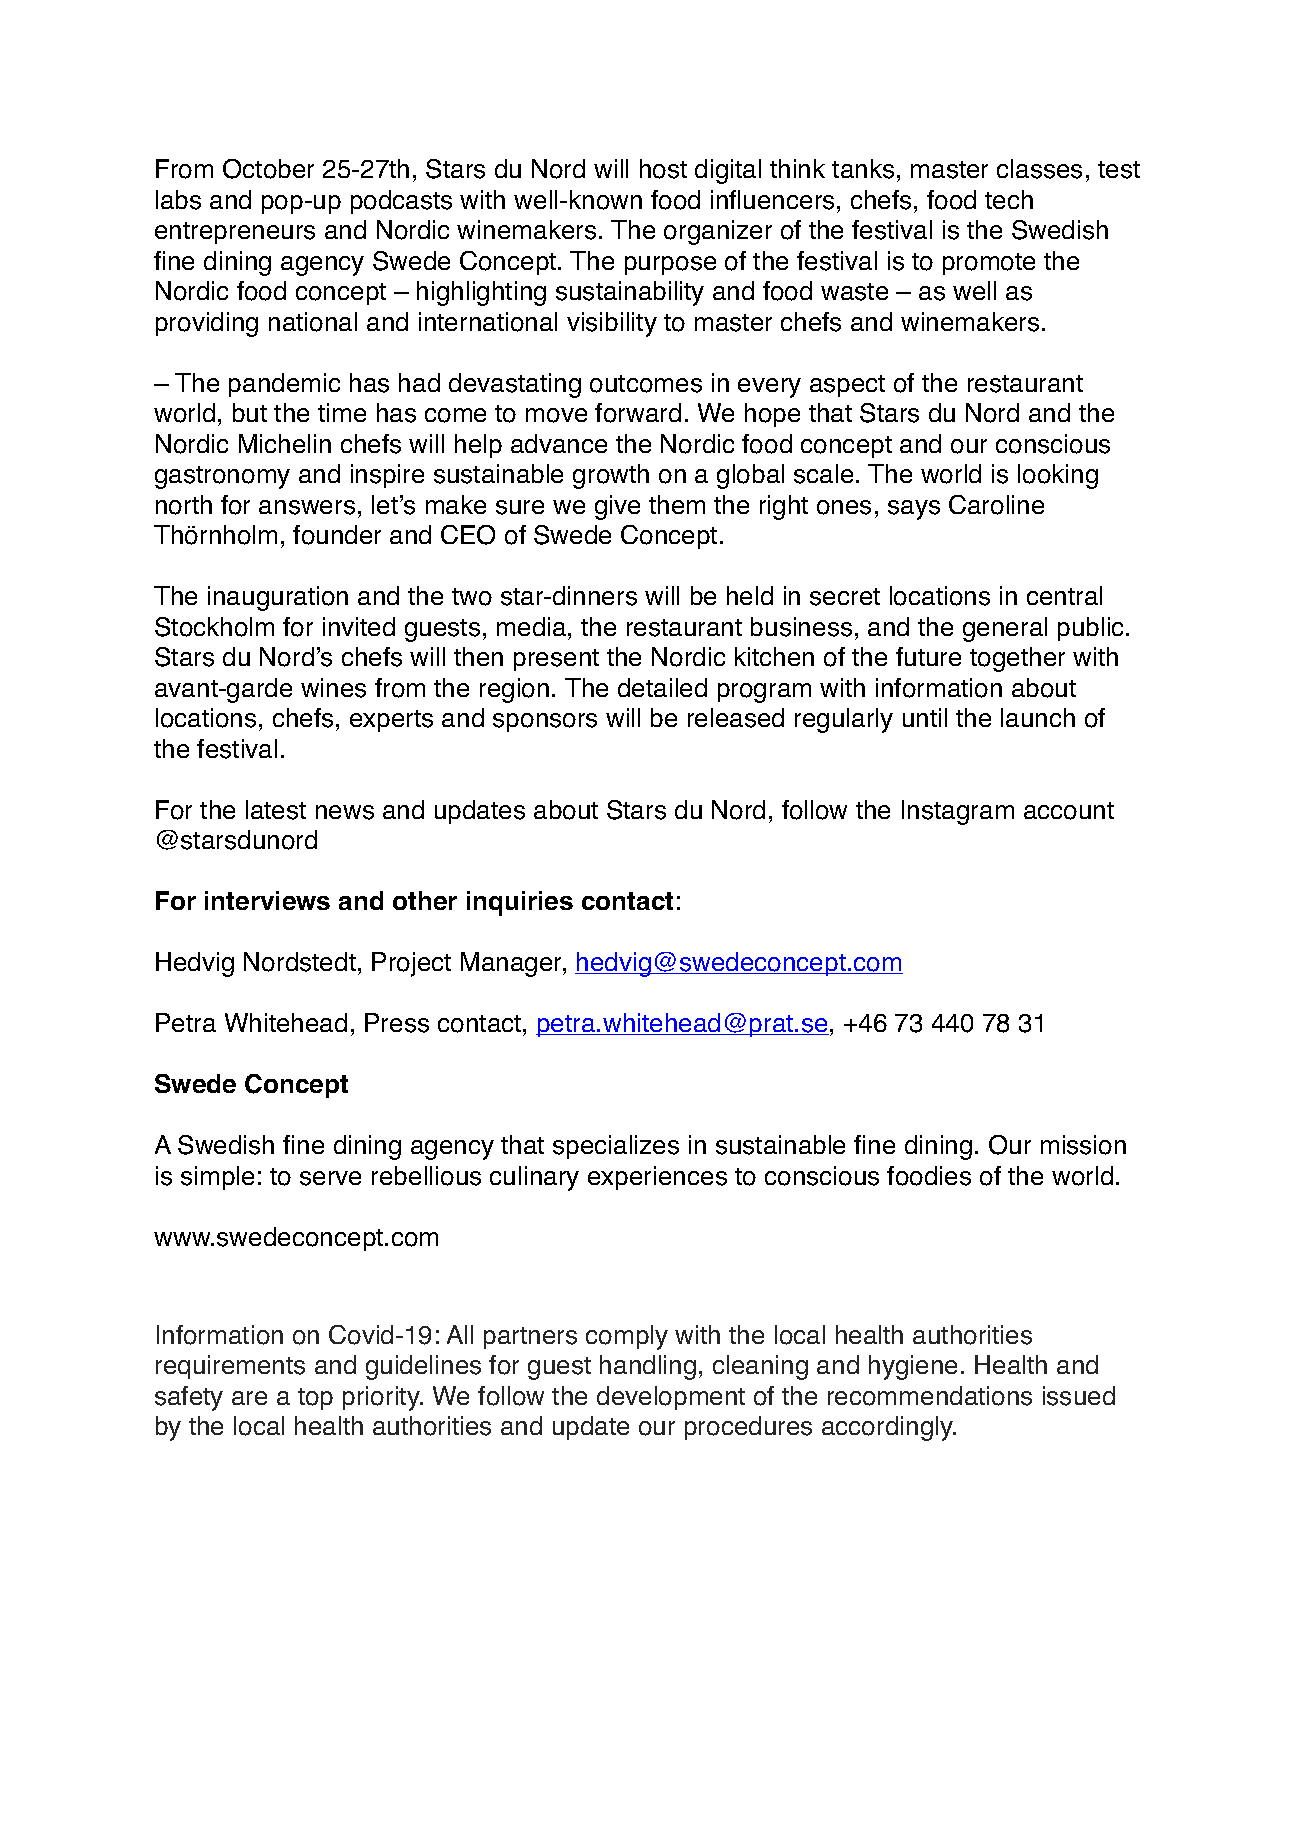 The image size is (1296, 1834). Describe the element at coordinates (996, 505) in the document. I see `Caroline` at that location.
